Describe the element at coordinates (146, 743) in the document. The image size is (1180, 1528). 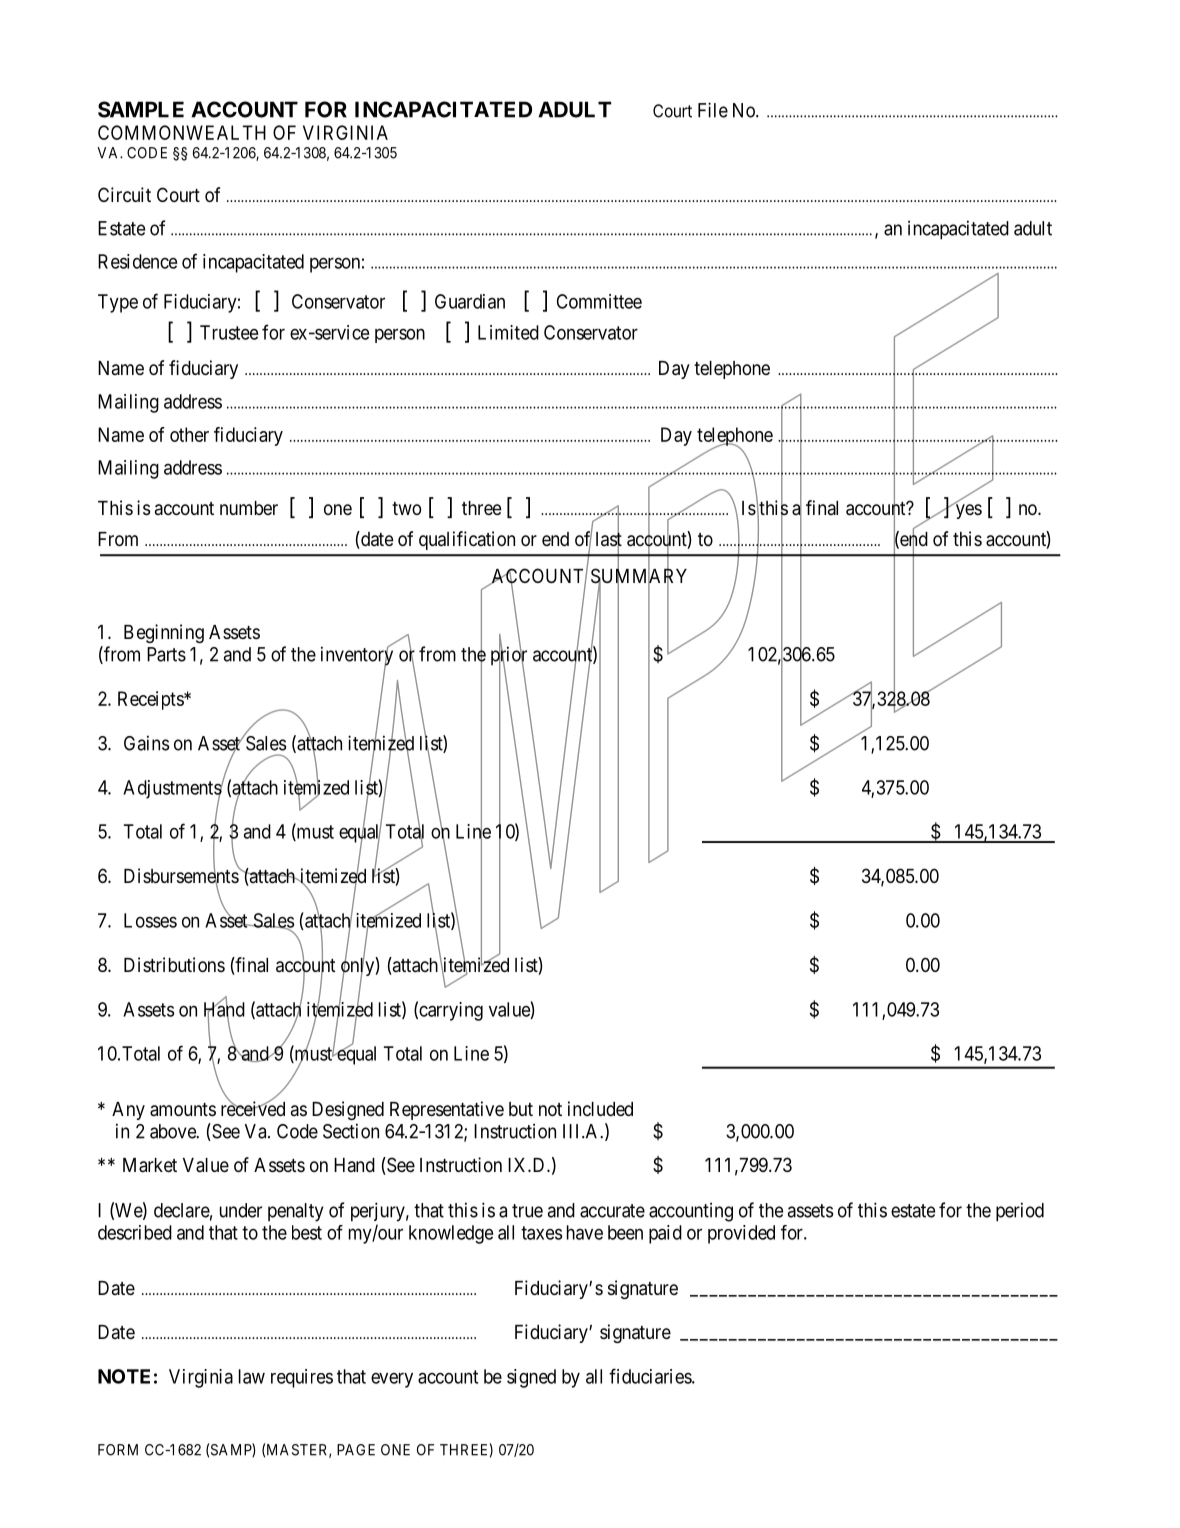
I see `Gains` at that location.
